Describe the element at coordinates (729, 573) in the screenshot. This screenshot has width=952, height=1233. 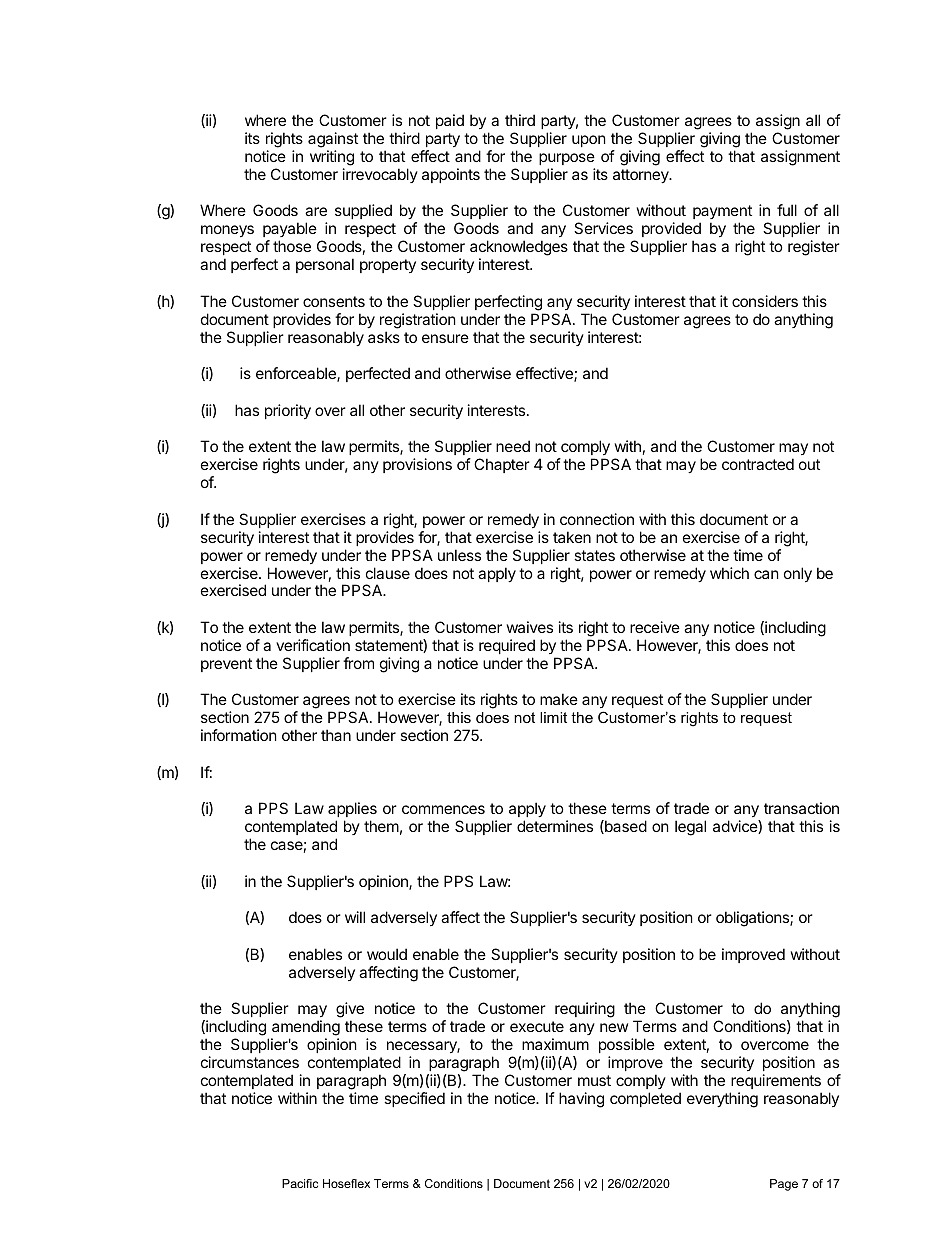
I see `which` at that location.
